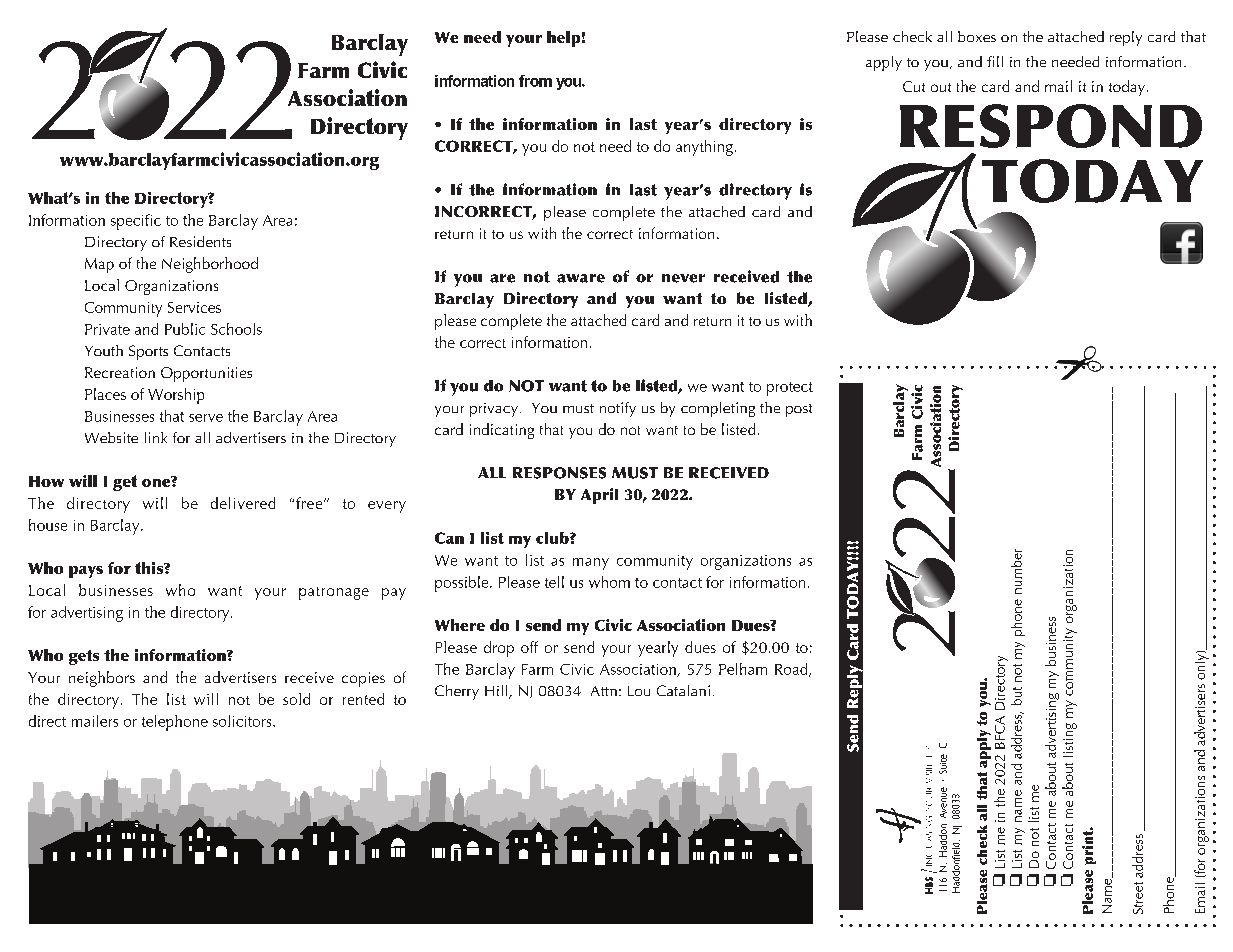 The width and height of the page is (1233, 952). Describe the element at coordinates (497, 692) in the page. I see `Hill` at that location.
